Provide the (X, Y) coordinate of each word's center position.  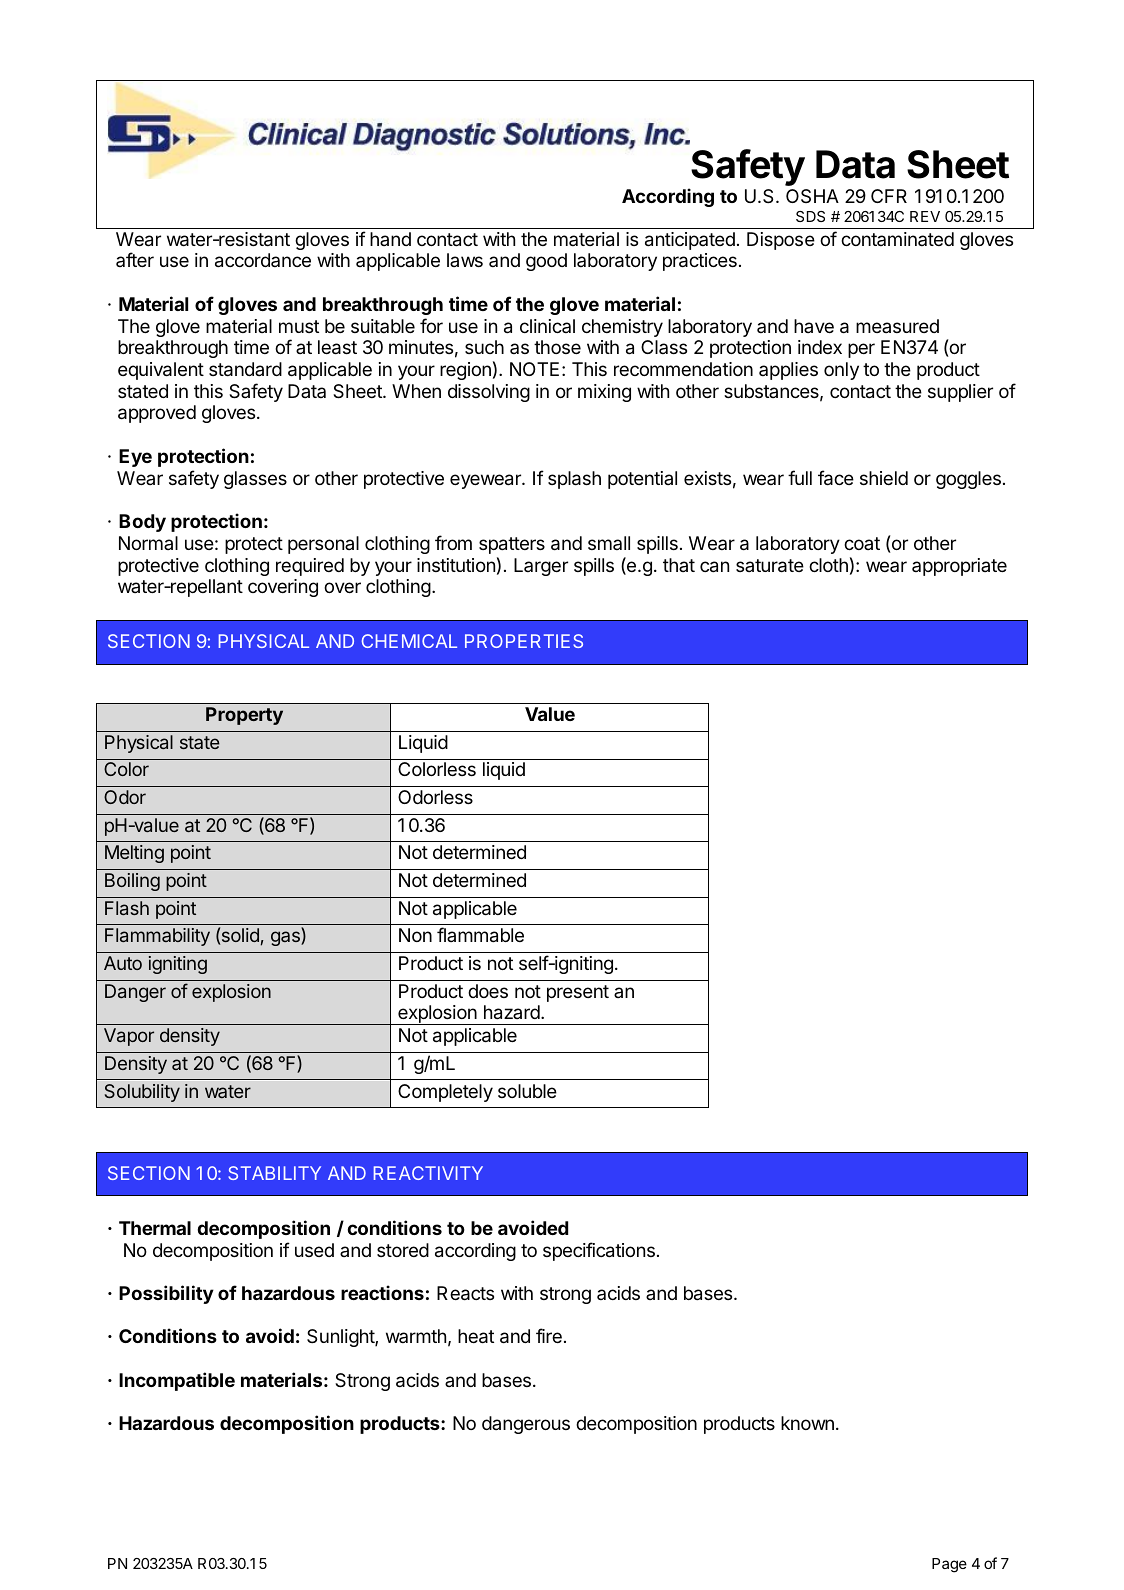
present (578, 993)
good (546, 262)
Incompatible (177, 1381)
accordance (263, 260)
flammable (480, 935)
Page (949, 1565)
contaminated (897, 239)
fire (549, 1335)
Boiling (132, 882)
